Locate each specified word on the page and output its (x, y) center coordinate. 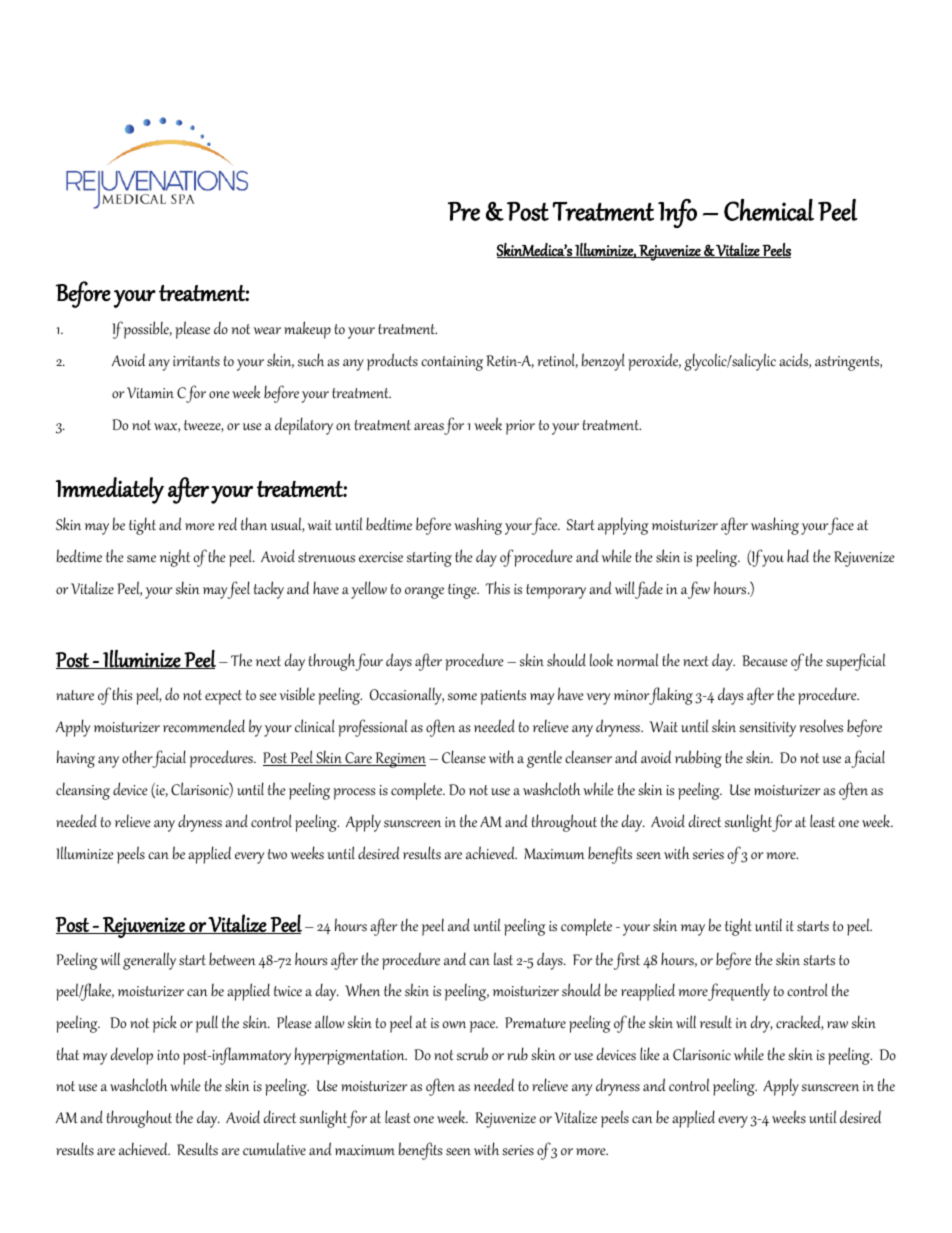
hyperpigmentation (351, 1056)
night (175, 558)
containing (452, 363)
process (354, 794)
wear (267, 330)
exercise (381, 557)
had (798, 555)
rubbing (698, 759)
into (168, 1055)
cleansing (83, 791)
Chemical (769, 210)
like (649, 1053)
